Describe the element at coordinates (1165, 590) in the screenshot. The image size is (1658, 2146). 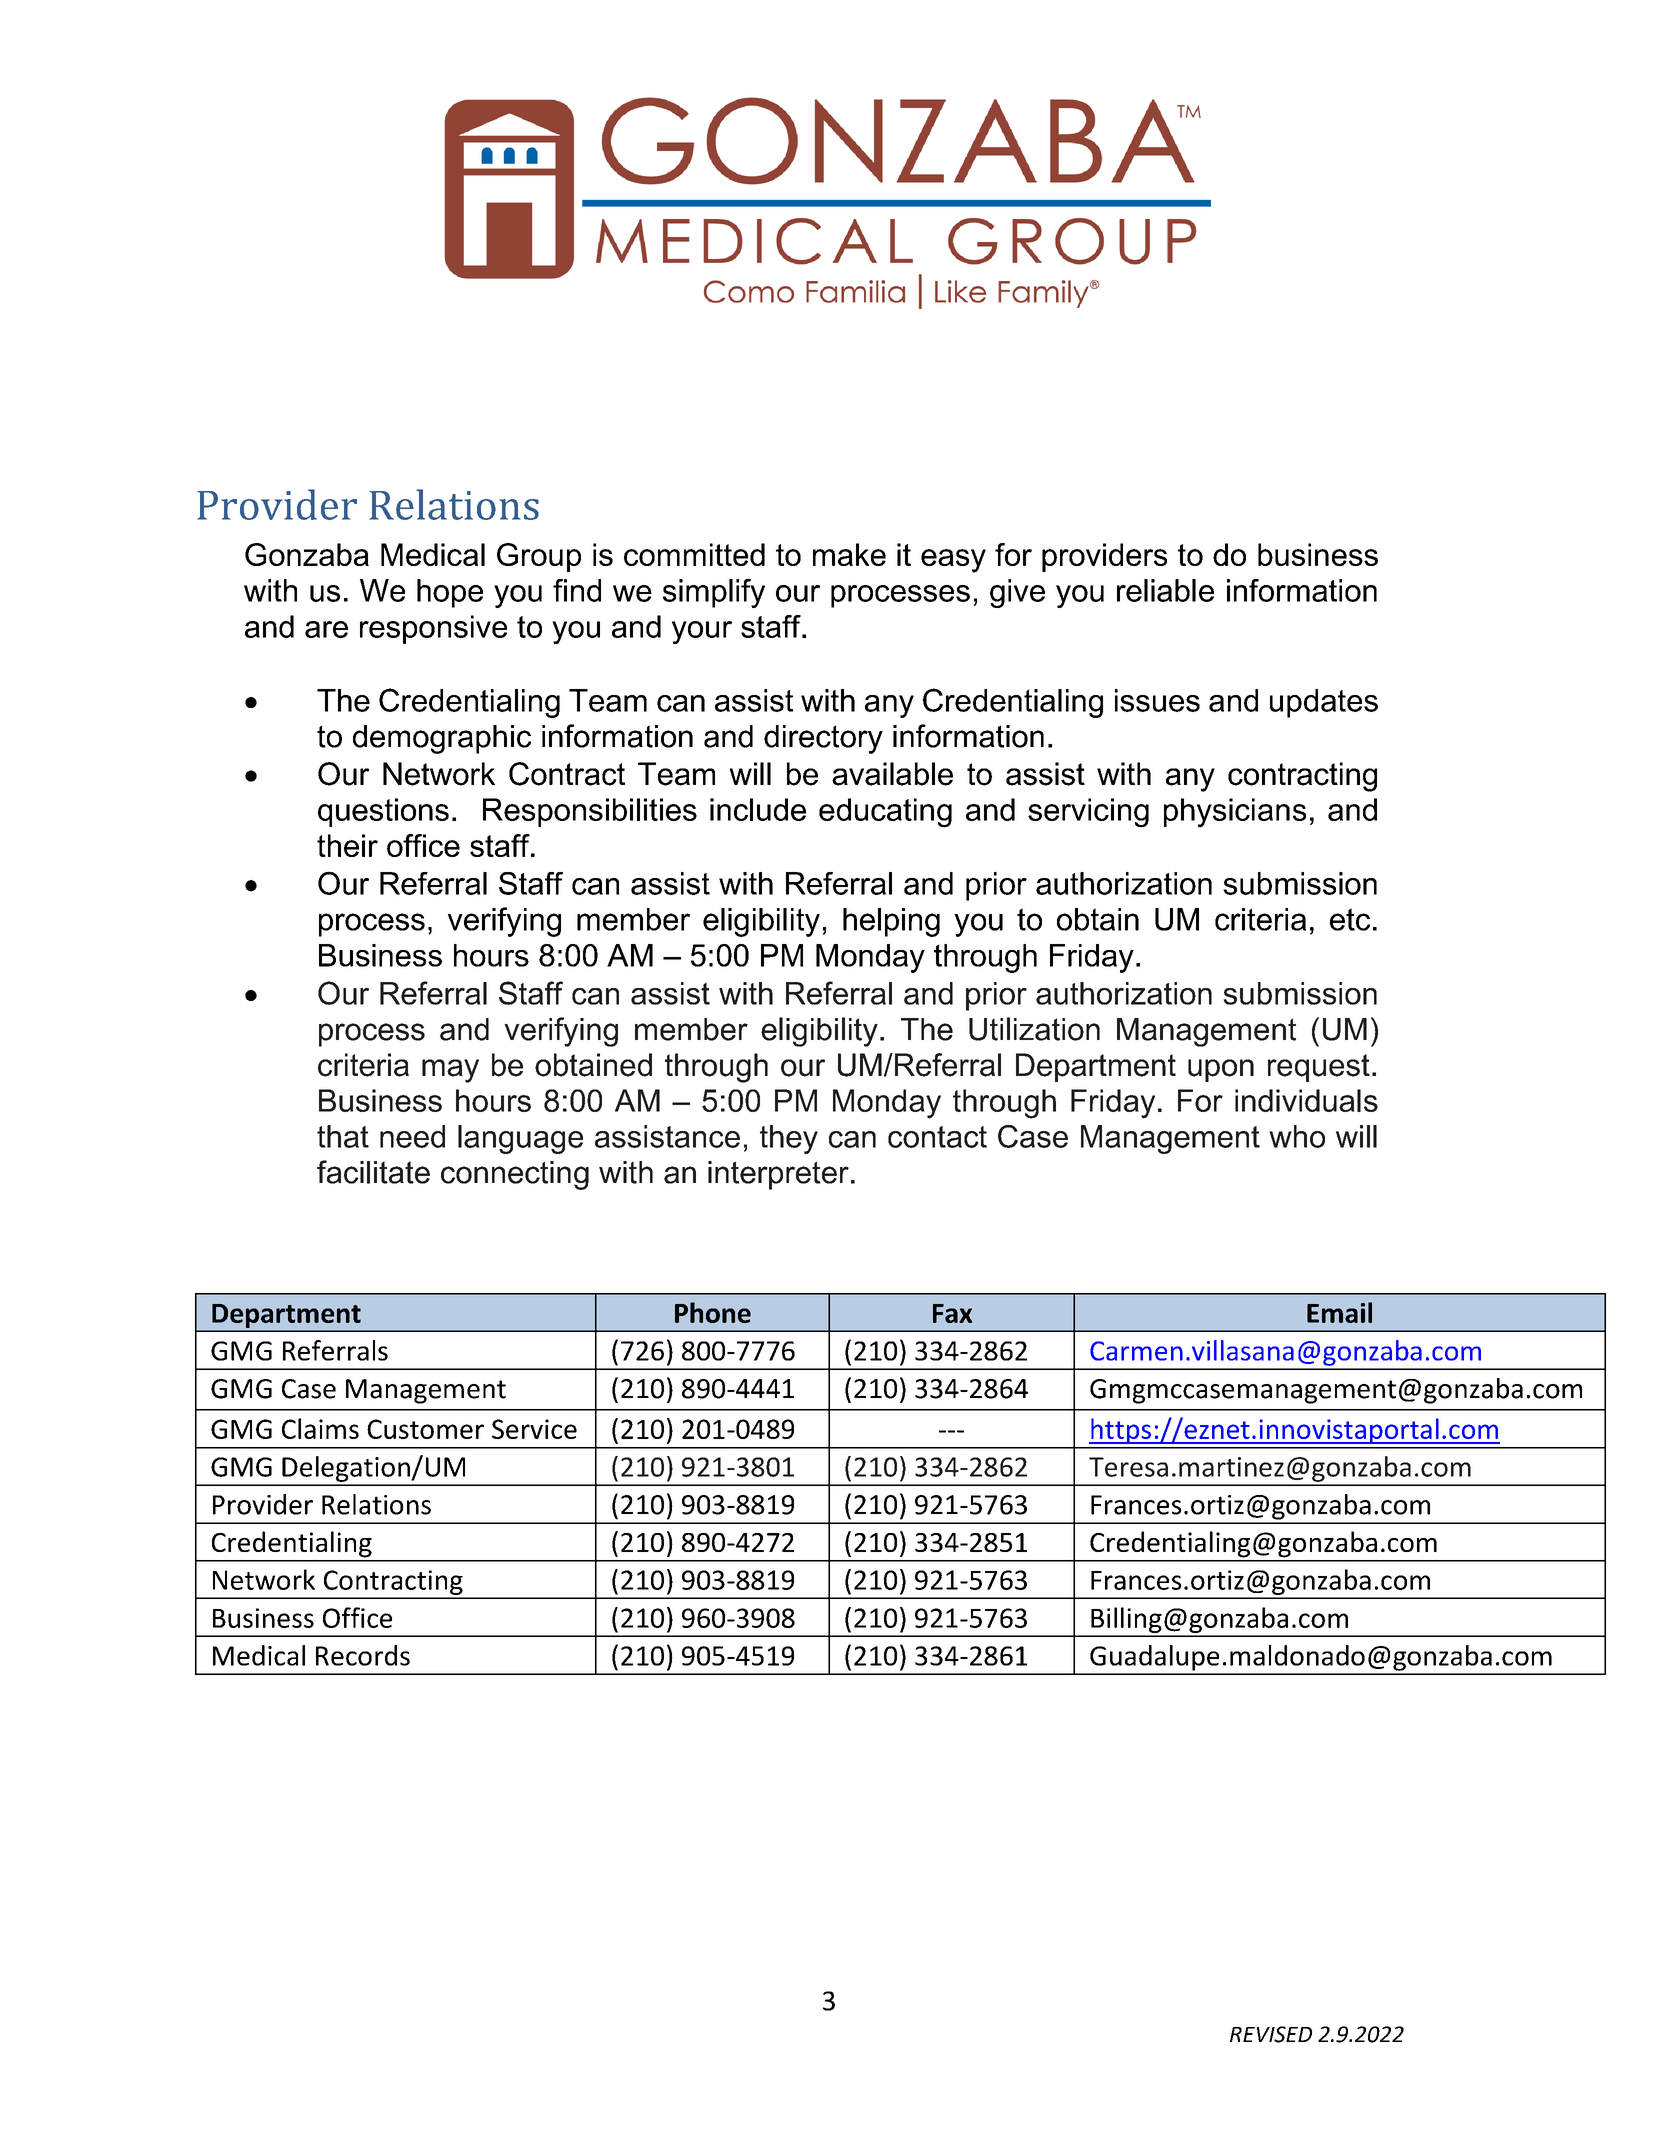
I see `reliable` at that location.
